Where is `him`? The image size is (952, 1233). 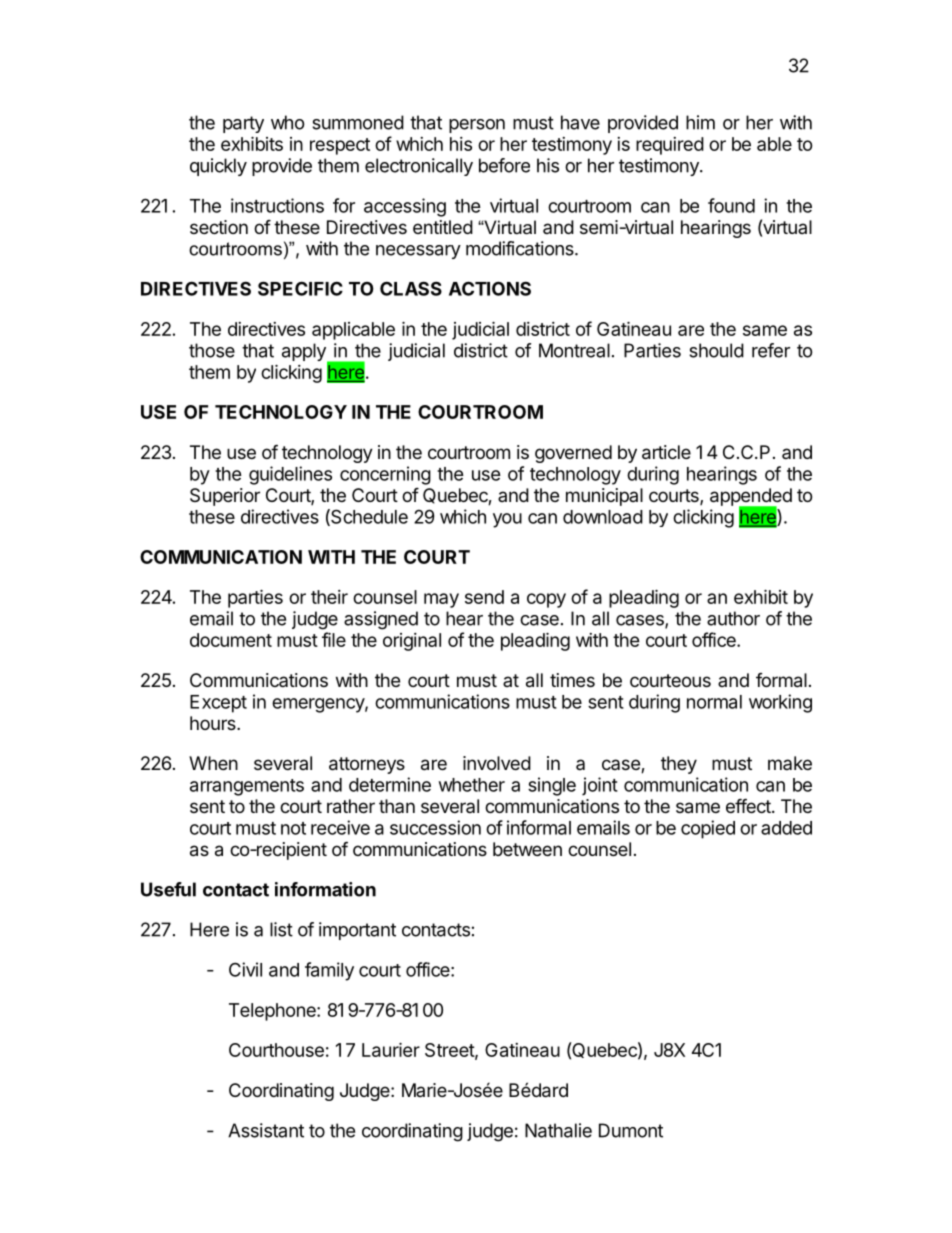 him is located at coordinates (700, 122).
